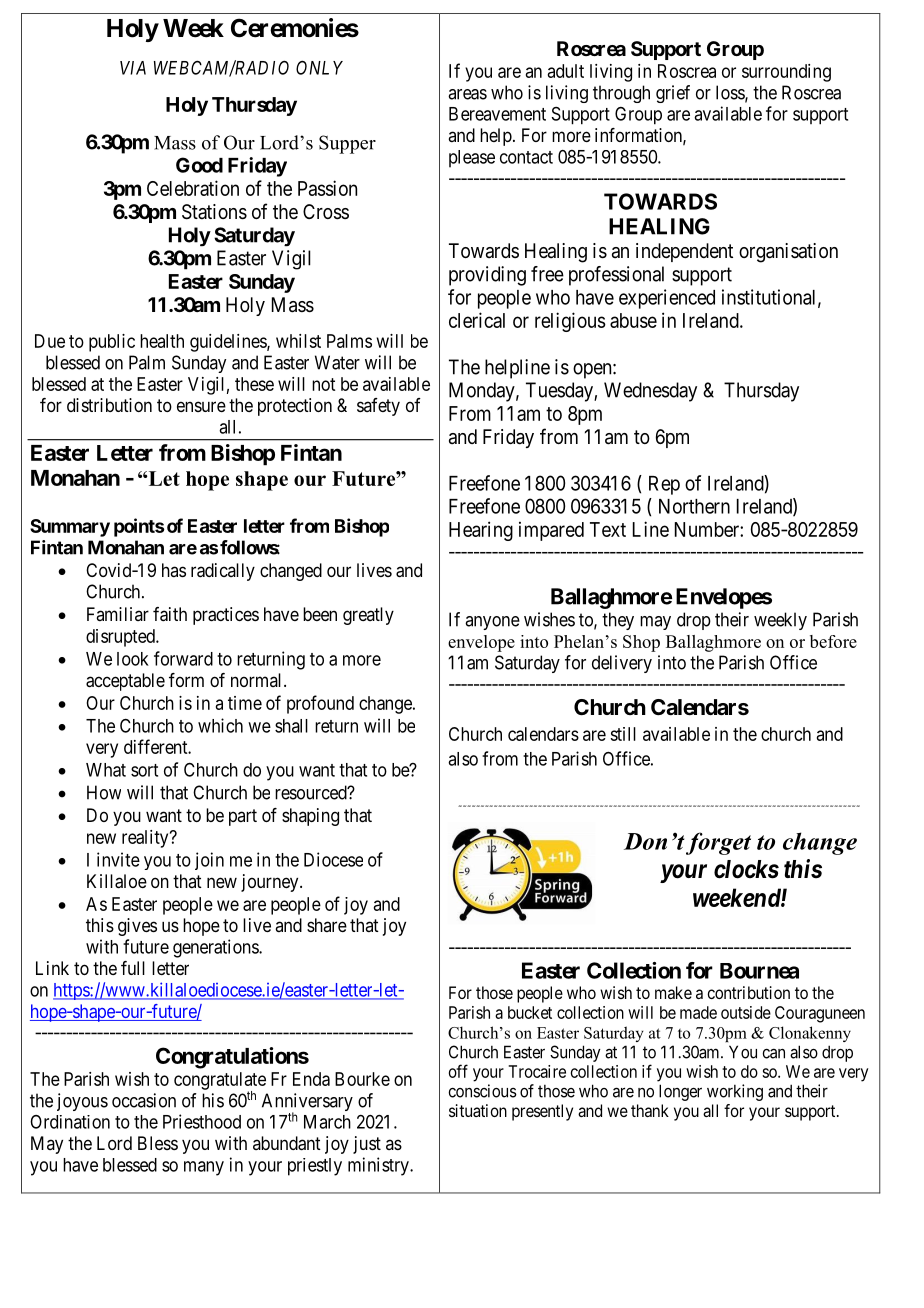 The image size is (924, 1308). I want to click on anyone, so click(492, 623).
